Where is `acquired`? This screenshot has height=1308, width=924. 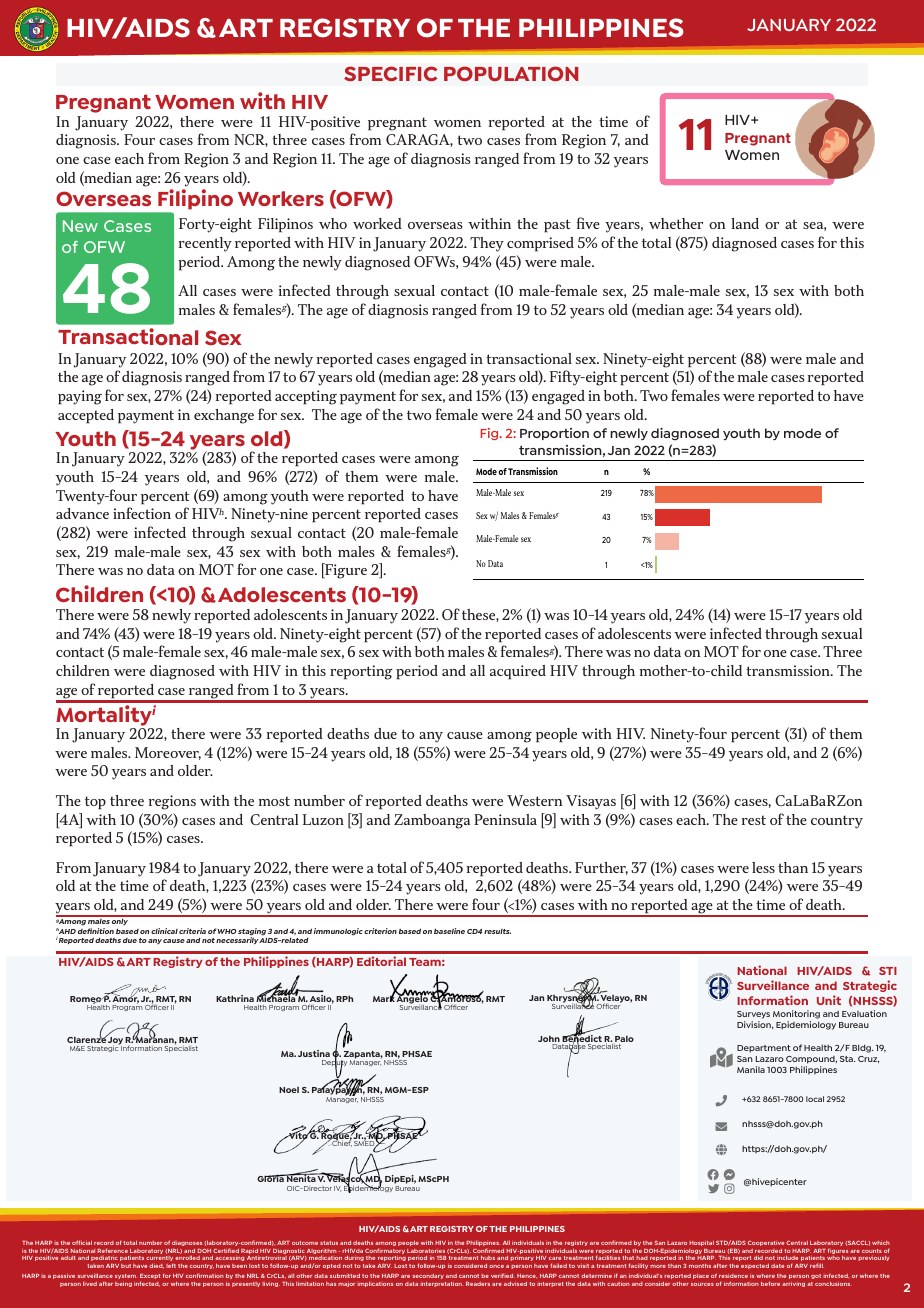 acquired is located at coordinates (518, 672).
